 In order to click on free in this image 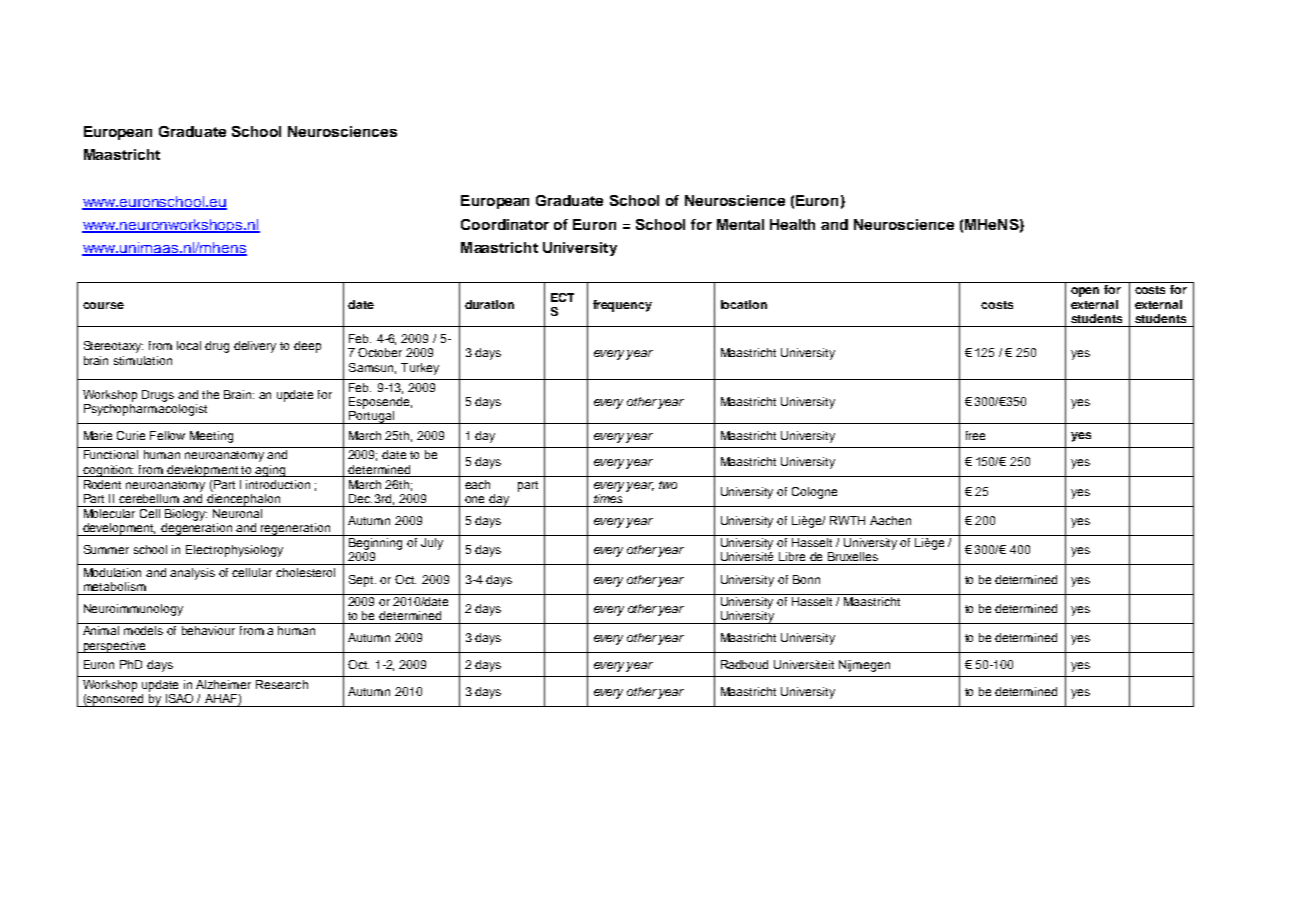, I will do `click(975, 435)`.
